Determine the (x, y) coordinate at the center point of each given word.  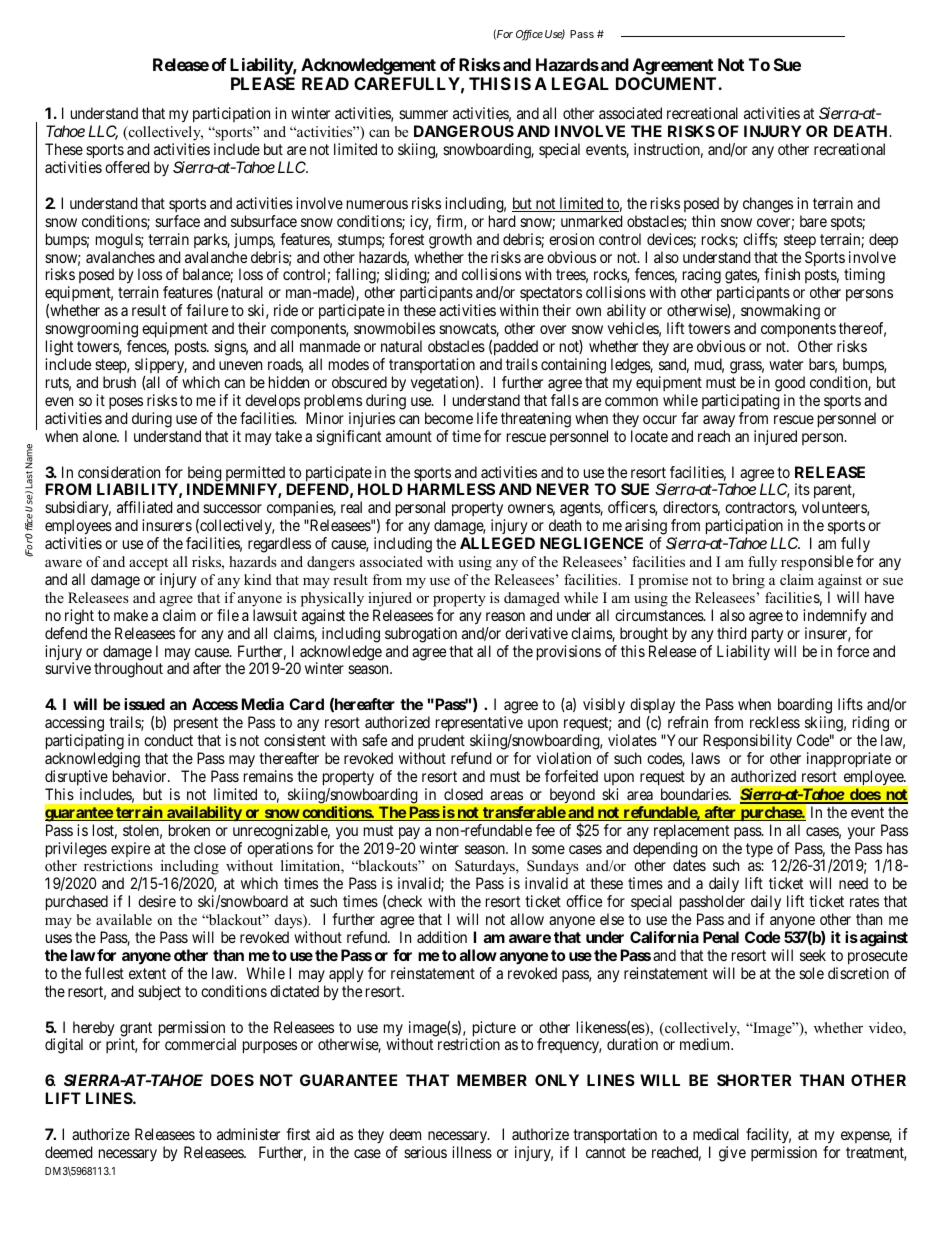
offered (127, 167)
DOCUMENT (667, 83)
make (131, 615)
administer (248, 1134)
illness (472, 1152)
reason (505, 616)
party (768, 635)
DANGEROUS (464, 131)
